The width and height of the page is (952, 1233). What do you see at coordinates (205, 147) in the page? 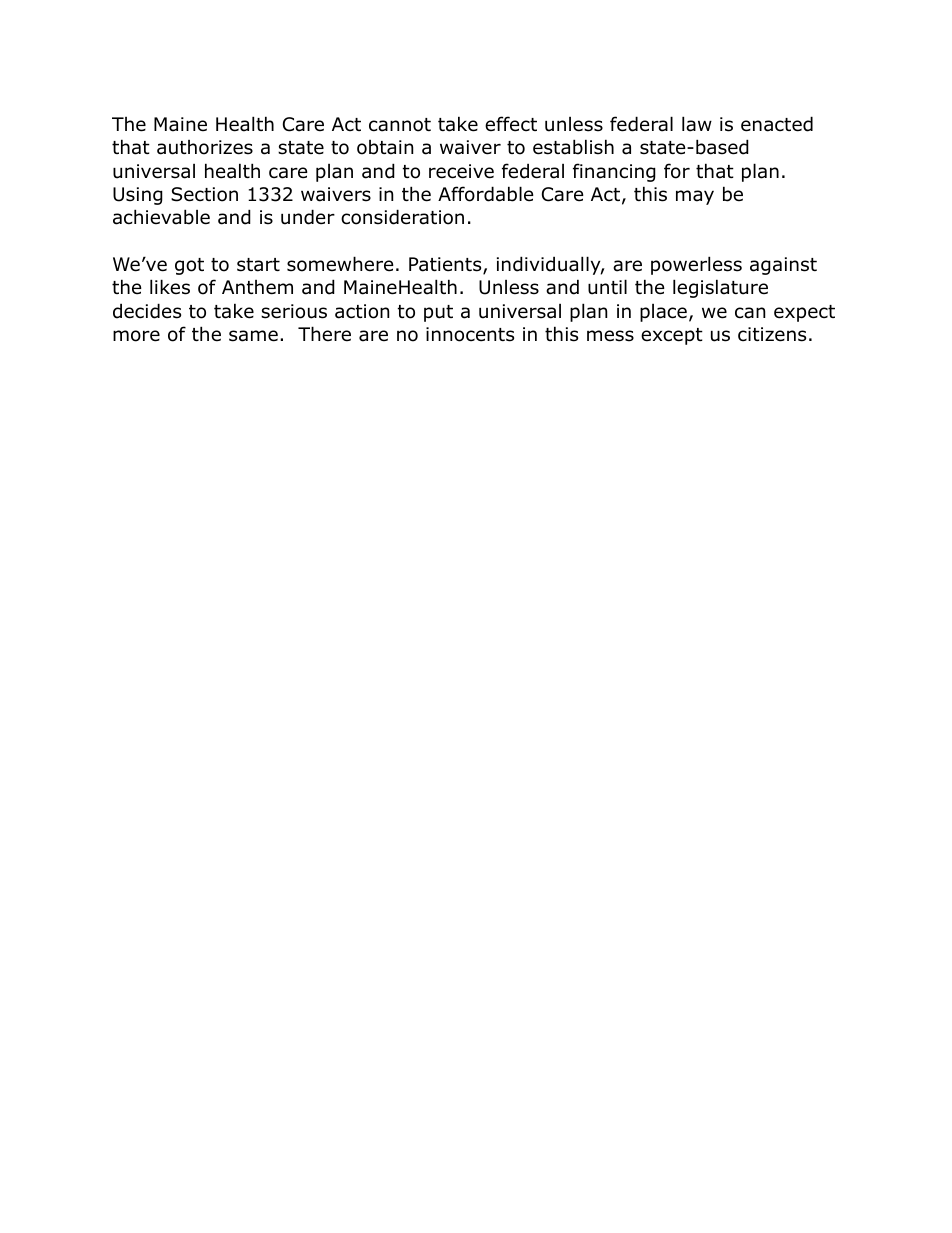
I see `authorizes` at bounding box center [205, 147].
